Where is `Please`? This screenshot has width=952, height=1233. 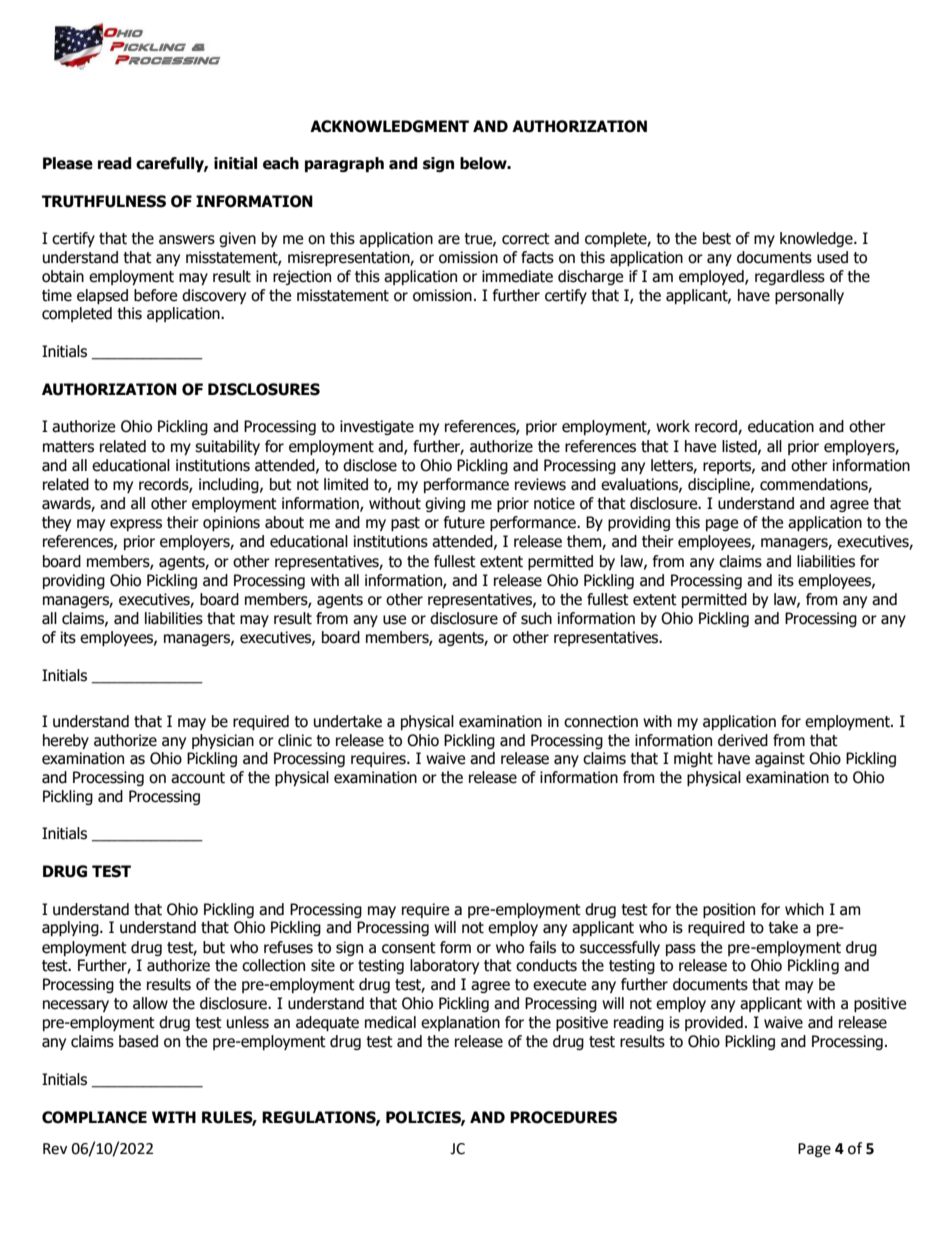 Please is located at coordinates (68, 163).
